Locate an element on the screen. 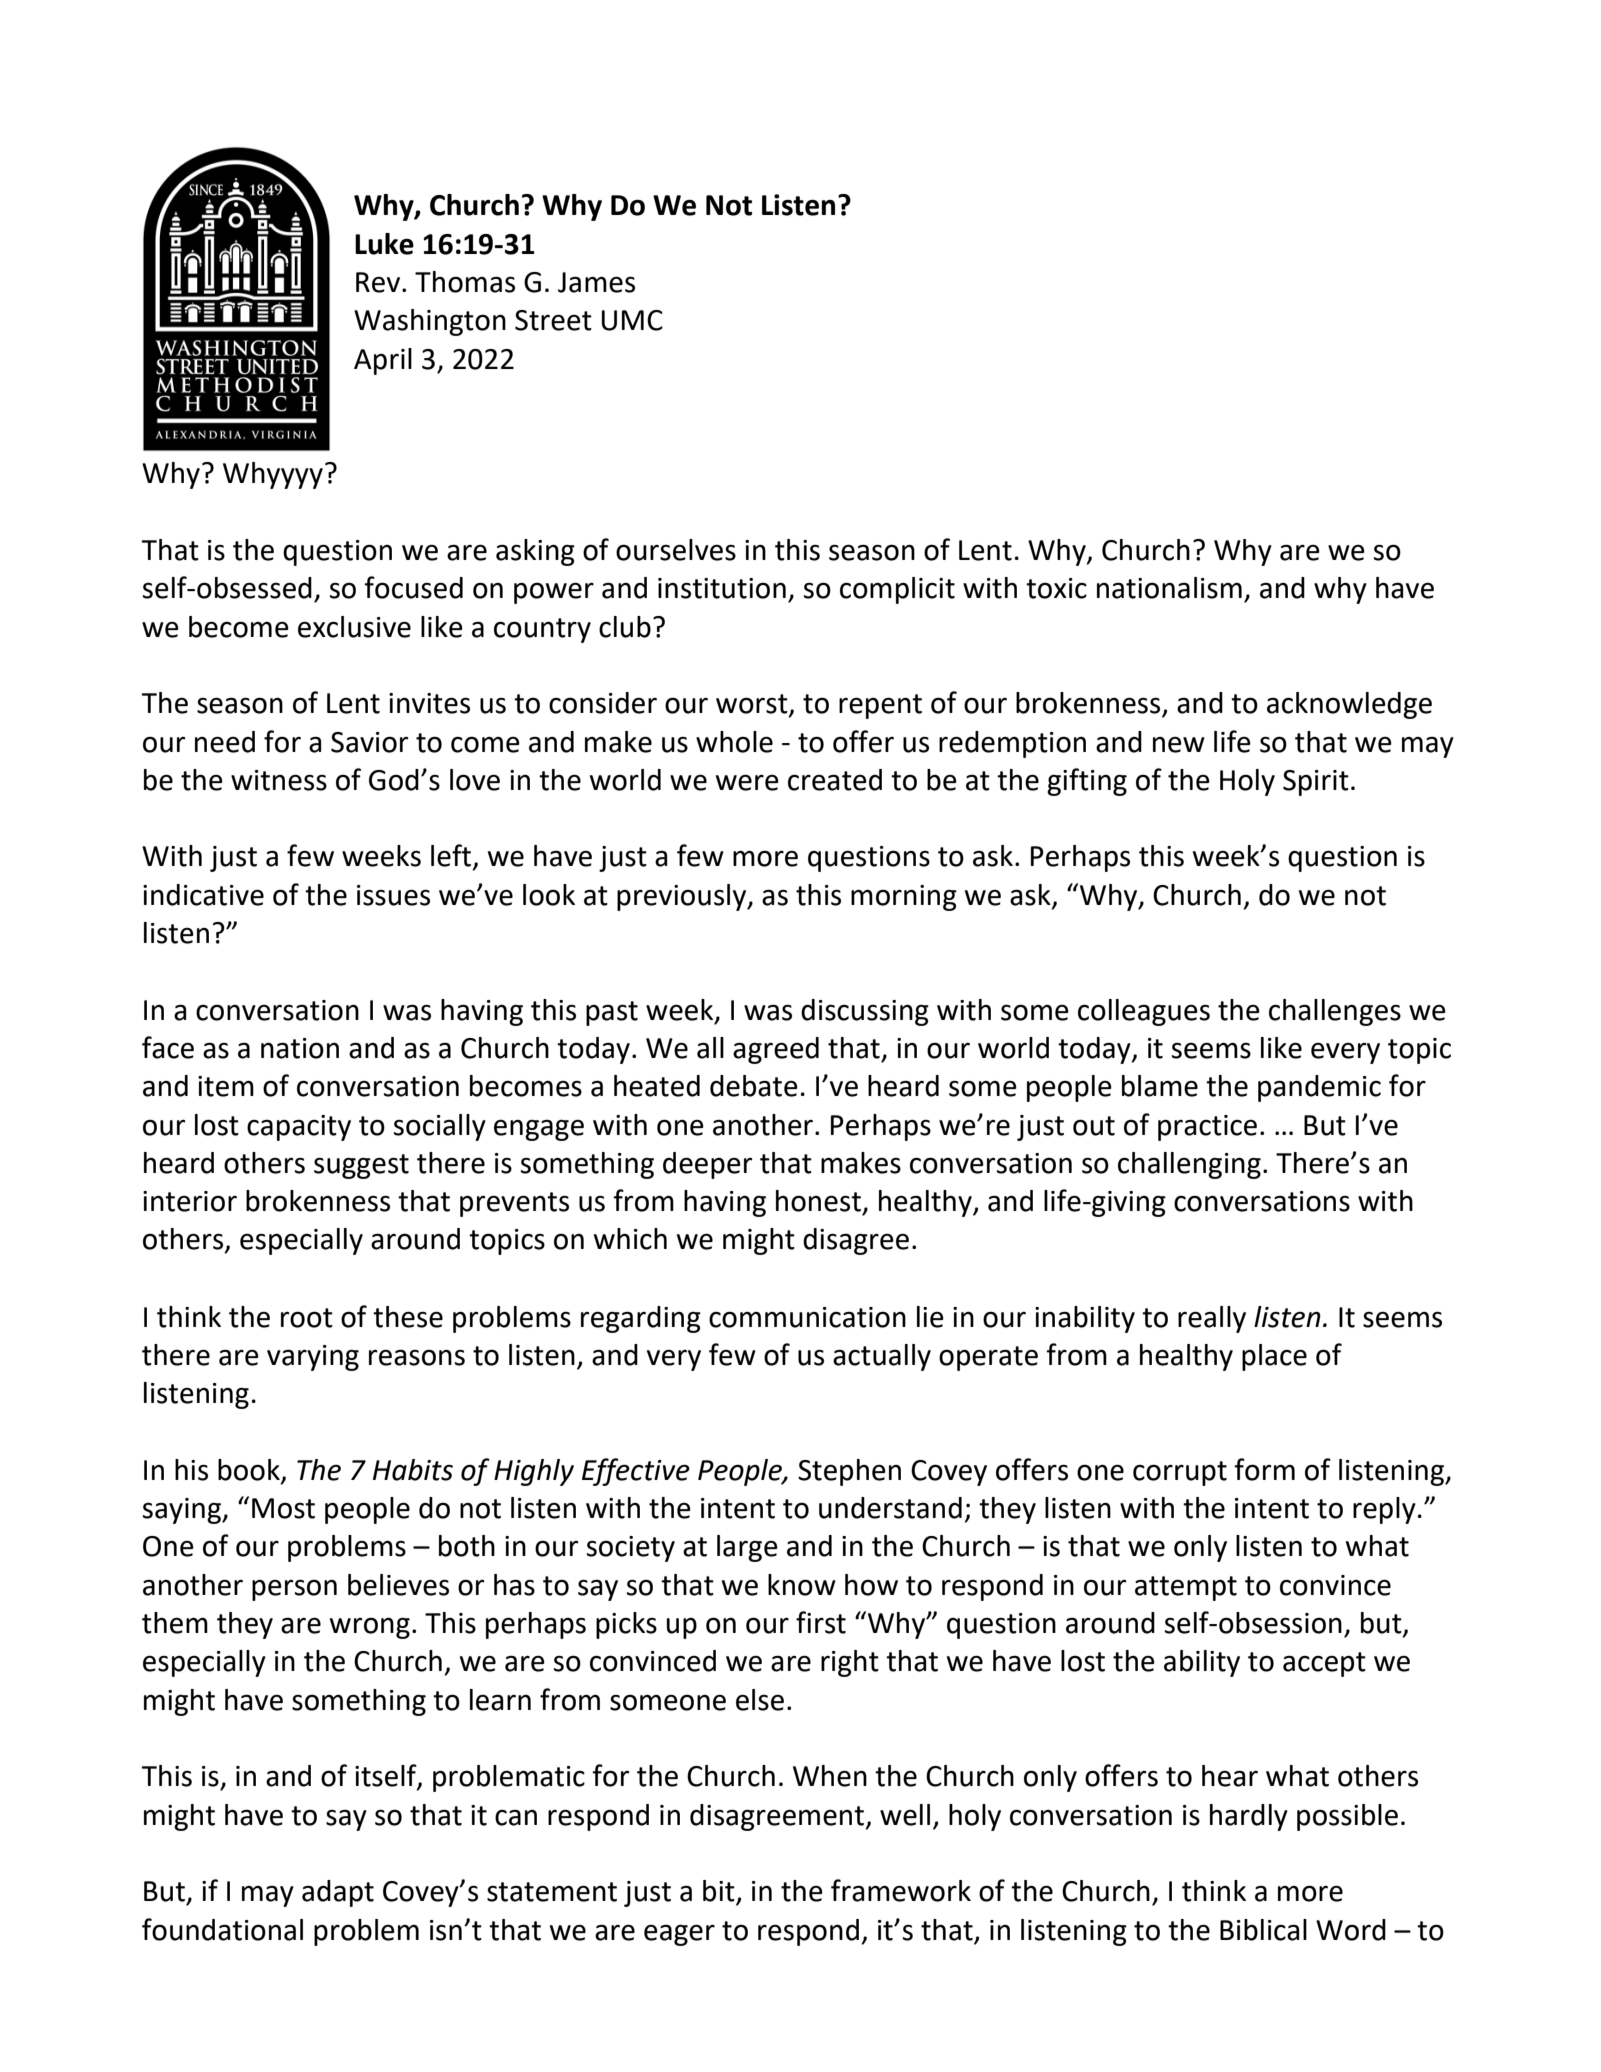  previously is located at coordinates (683, 897).
